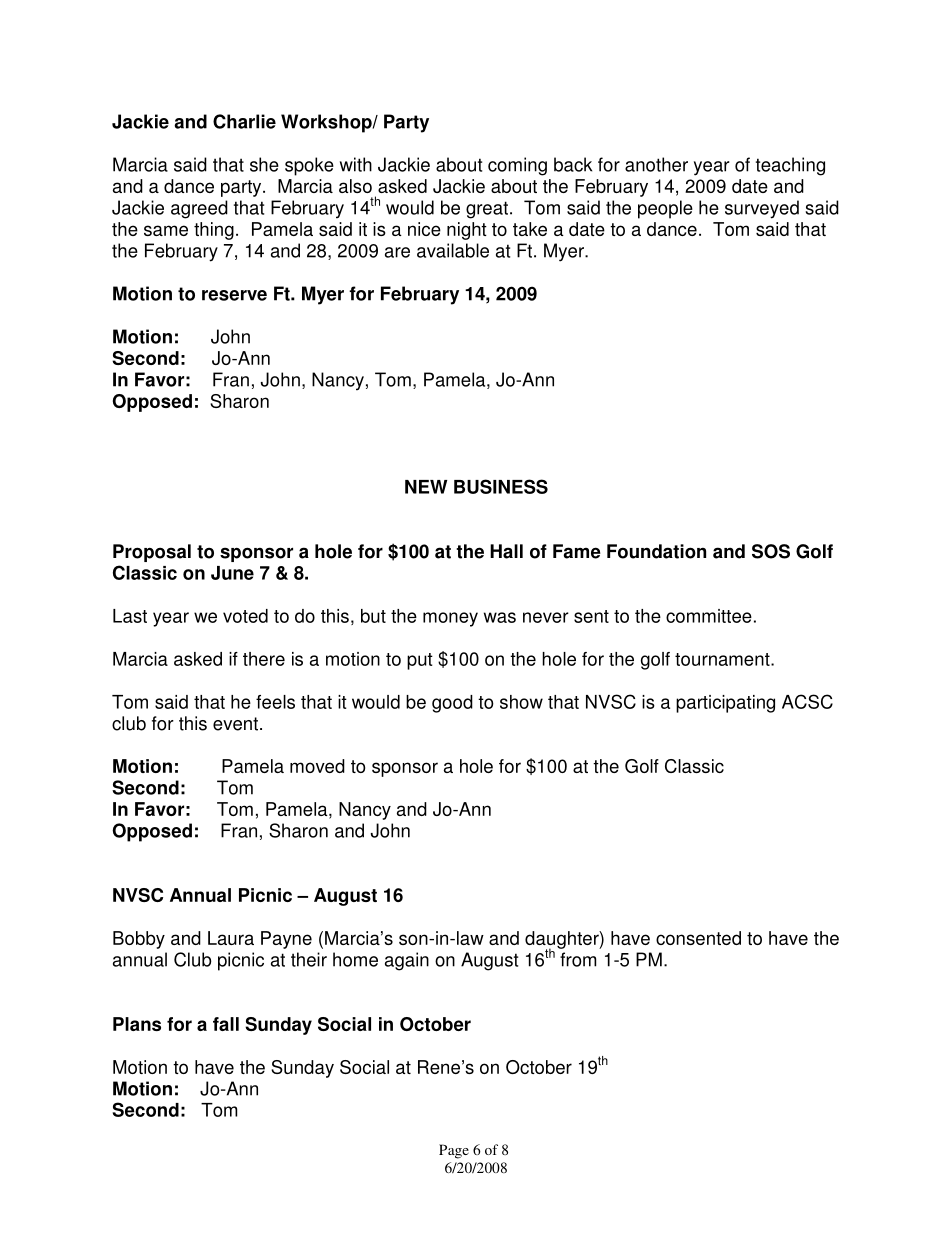  Describe the element at coordinates (517, 166) in the screenshot. I see `coming` at that location.
